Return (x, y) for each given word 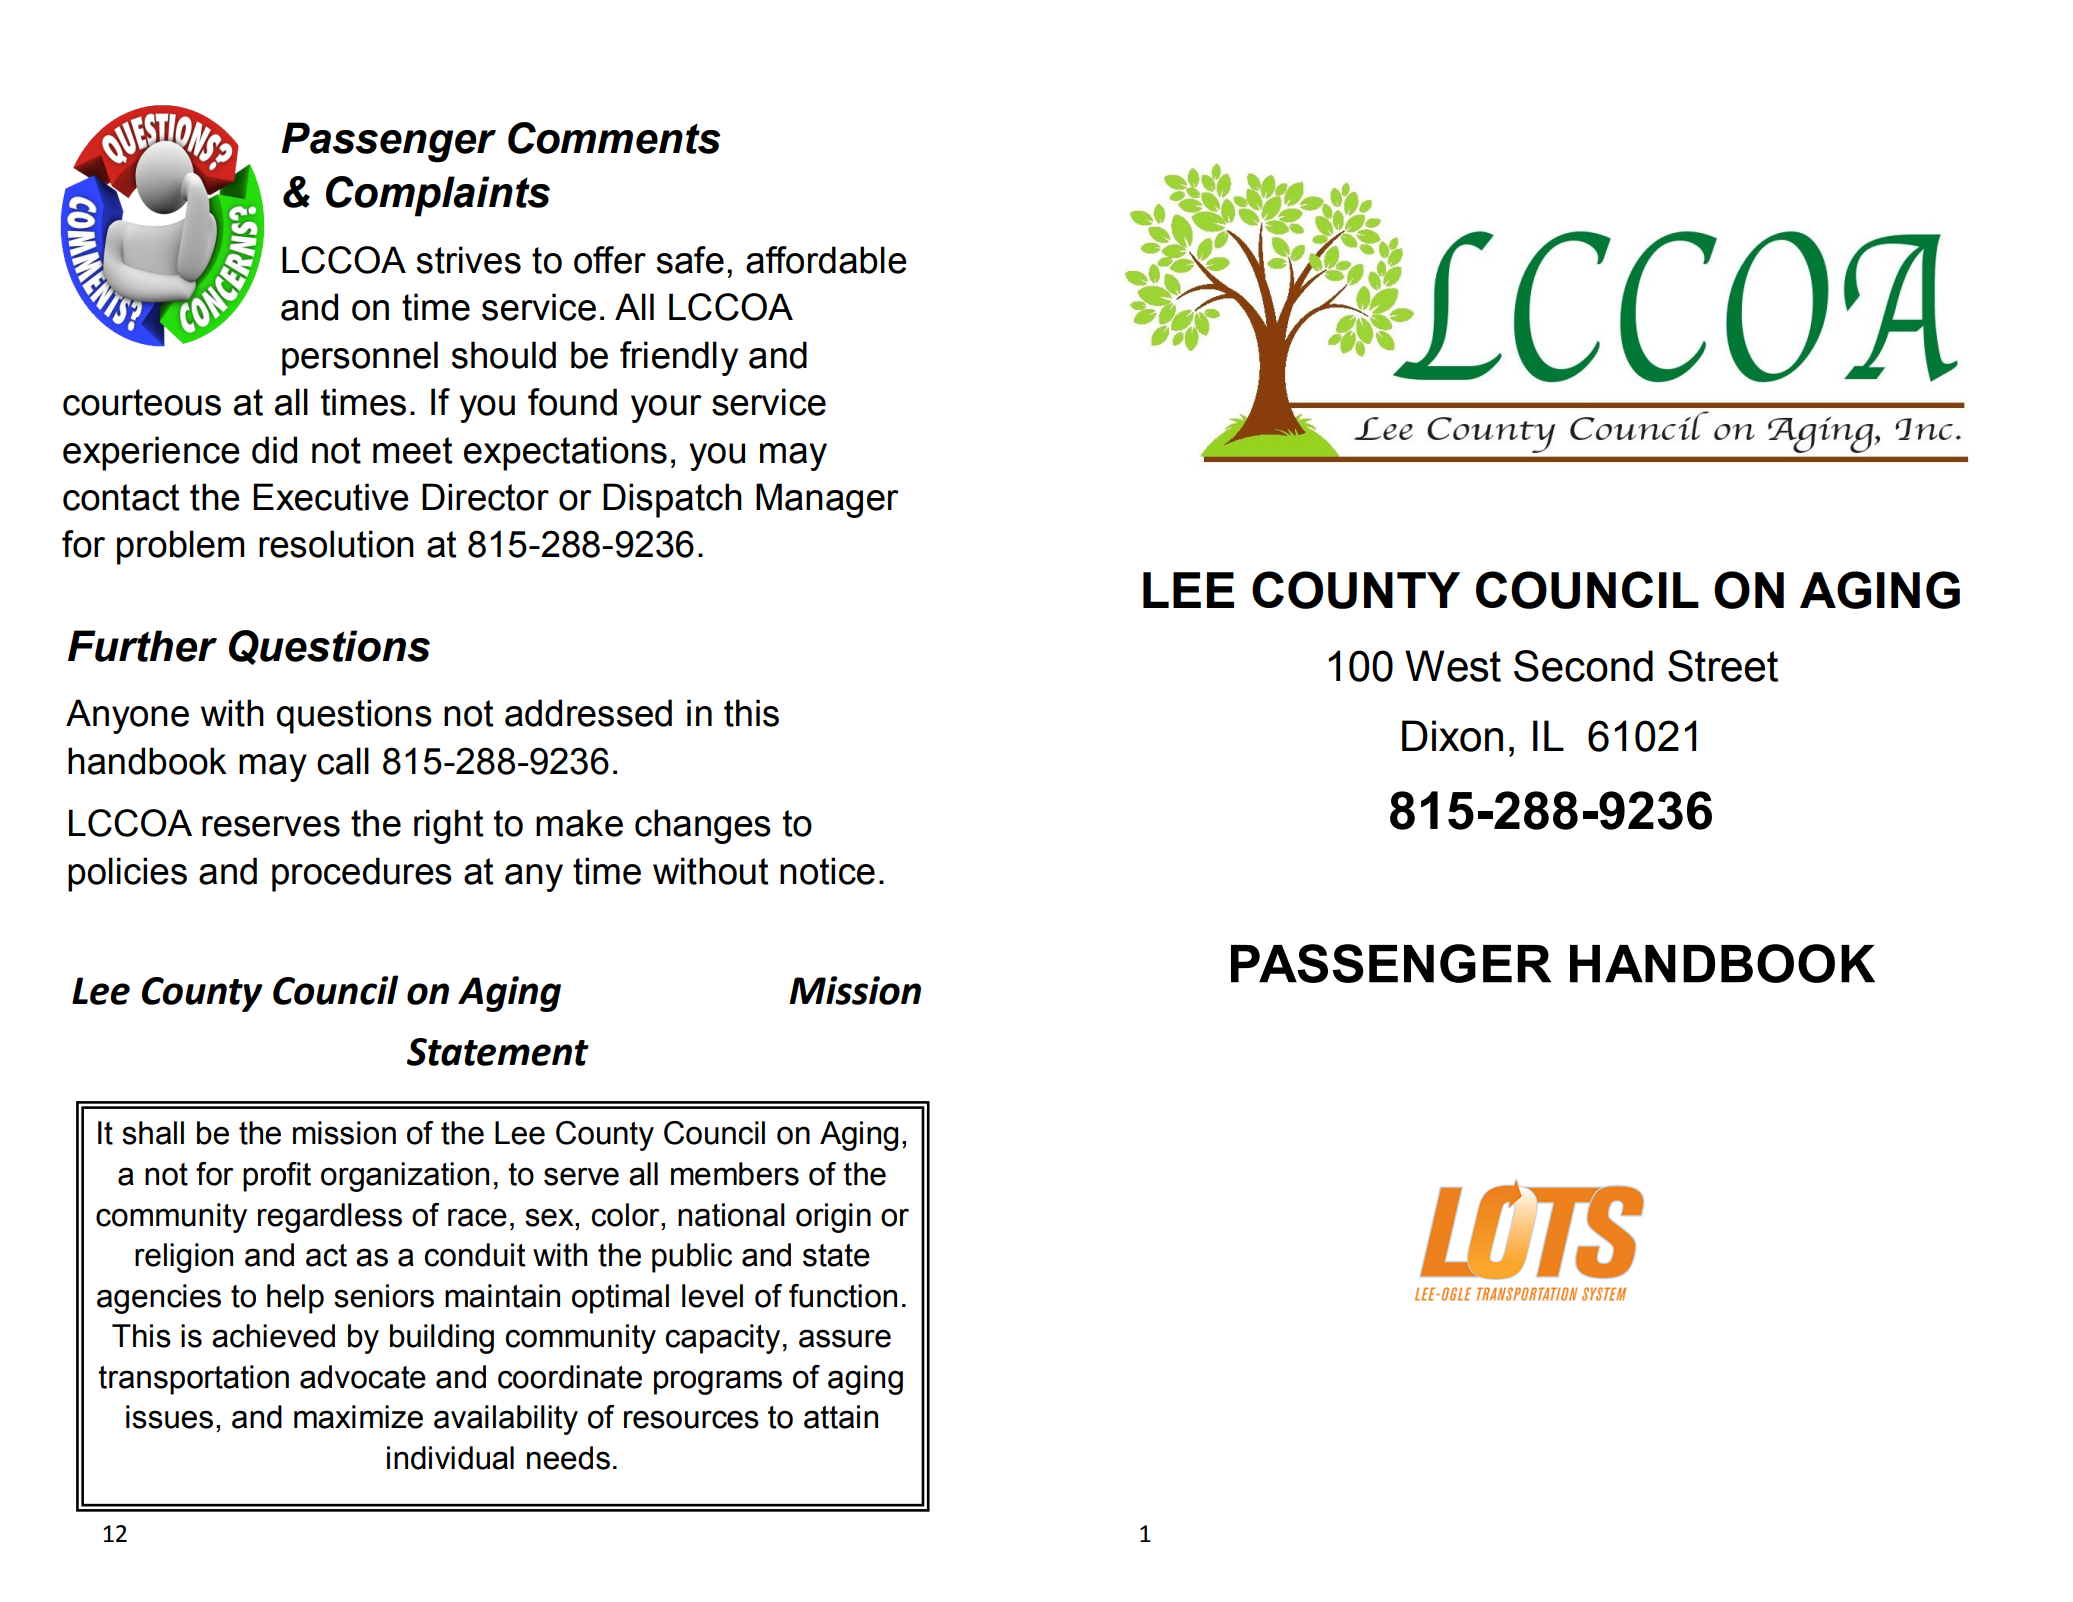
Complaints (438, 196)
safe (690, 260)
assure (845, 1338)
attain (841, 1417)
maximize (358, 1417)
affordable (826, 260)
